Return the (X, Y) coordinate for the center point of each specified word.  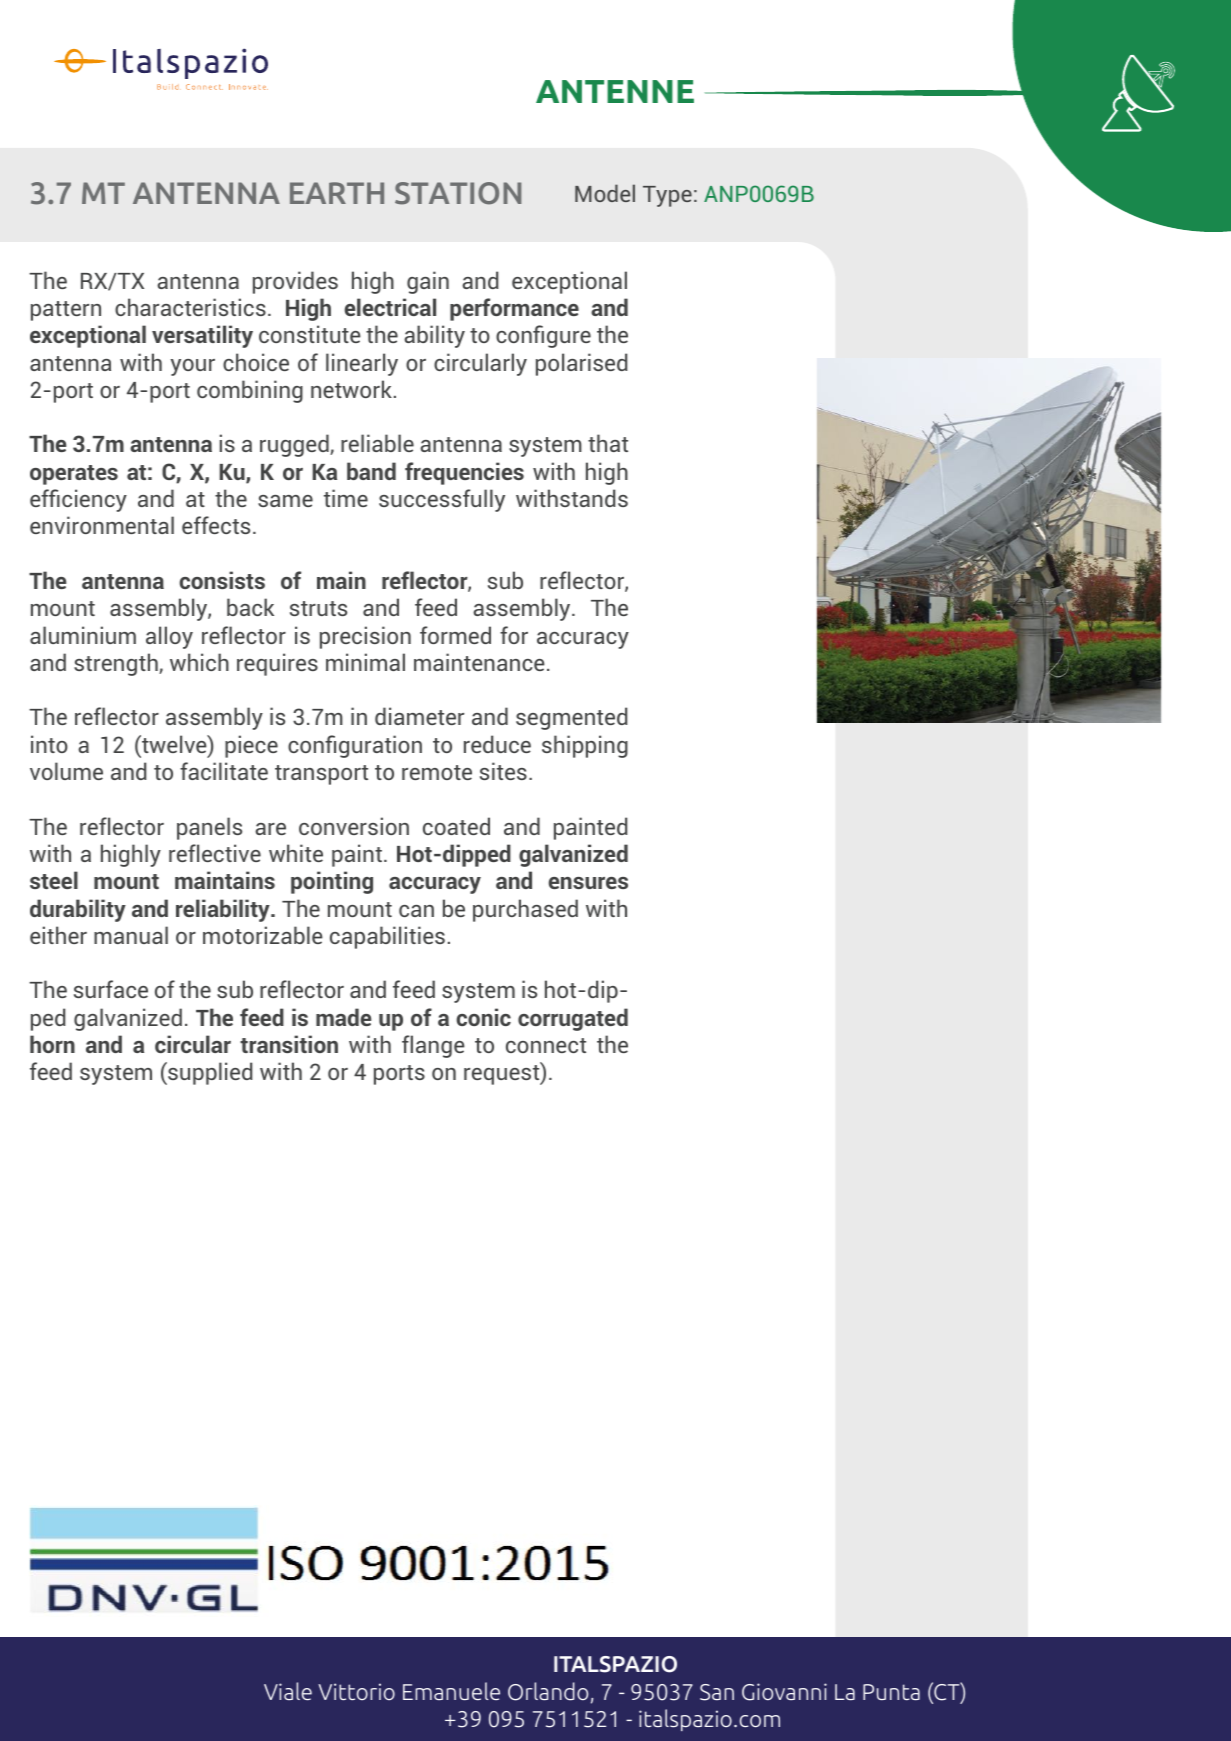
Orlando (548, 1691)
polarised (581, 364)
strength (117, 664)
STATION (458, 193)
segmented (571, 718)
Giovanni (784, 1692)
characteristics (190, 307)
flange (433, 1046)
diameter (419, 716)
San (717, 1692)
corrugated (573, 1019)
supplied (209, 1073)
